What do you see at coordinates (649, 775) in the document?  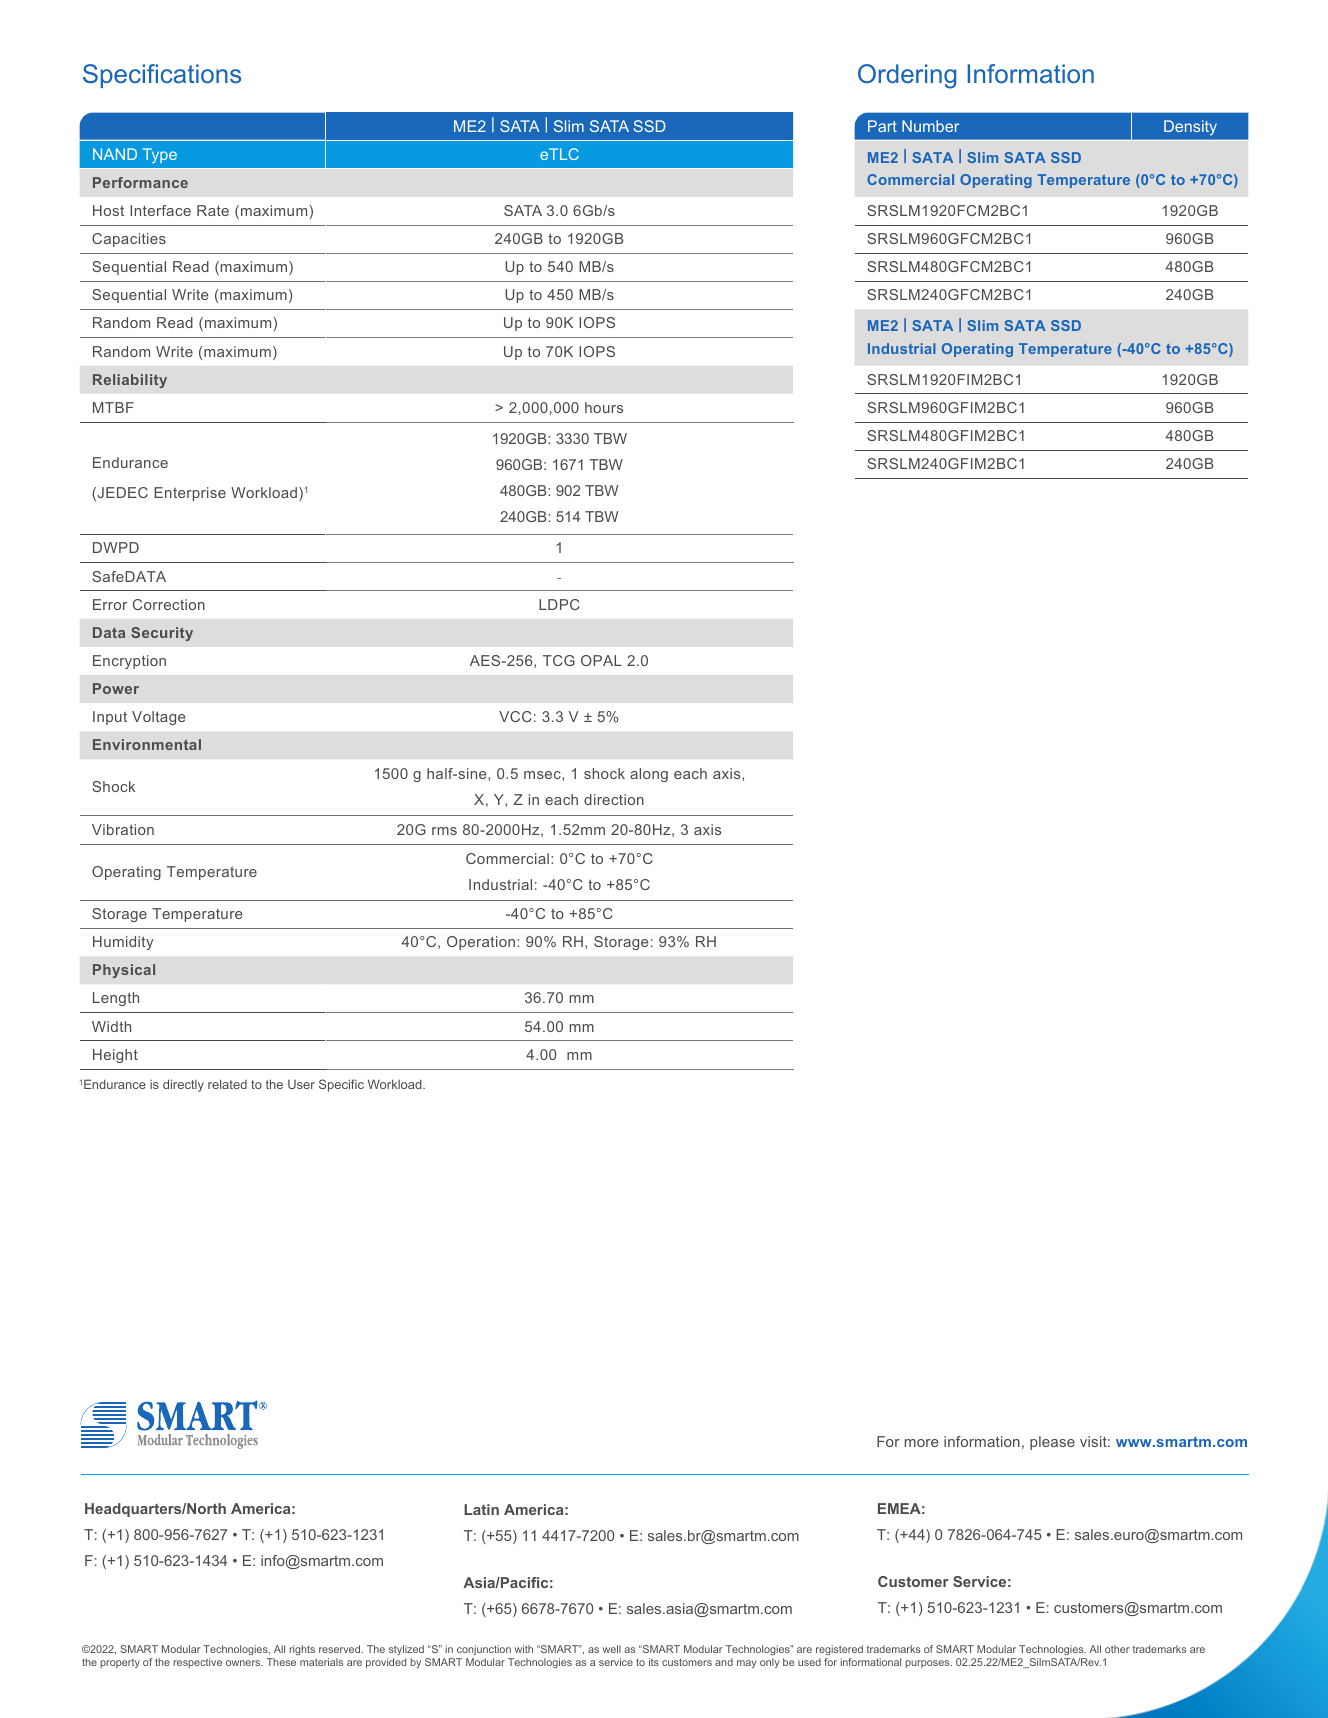 I see `along` at bounding box center [649, 775].
